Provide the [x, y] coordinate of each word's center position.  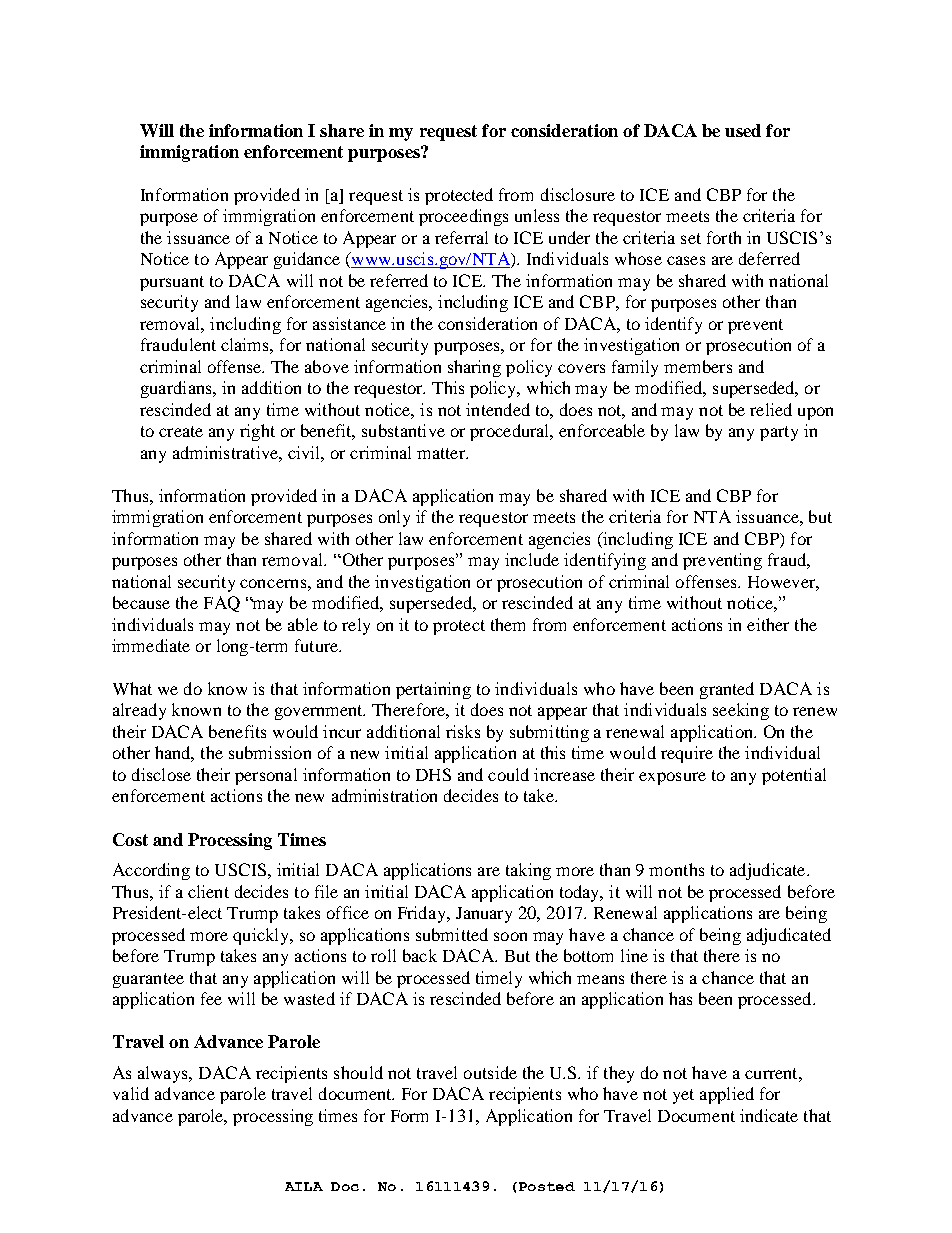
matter [442, 453]
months [676, 869]
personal [266, 776]
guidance [307, 260]
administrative [226, 452]
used [743, 130]
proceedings [463, 217]
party [779, 433]
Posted [545, 1186]
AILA [304, 1186]
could [508, 774]
